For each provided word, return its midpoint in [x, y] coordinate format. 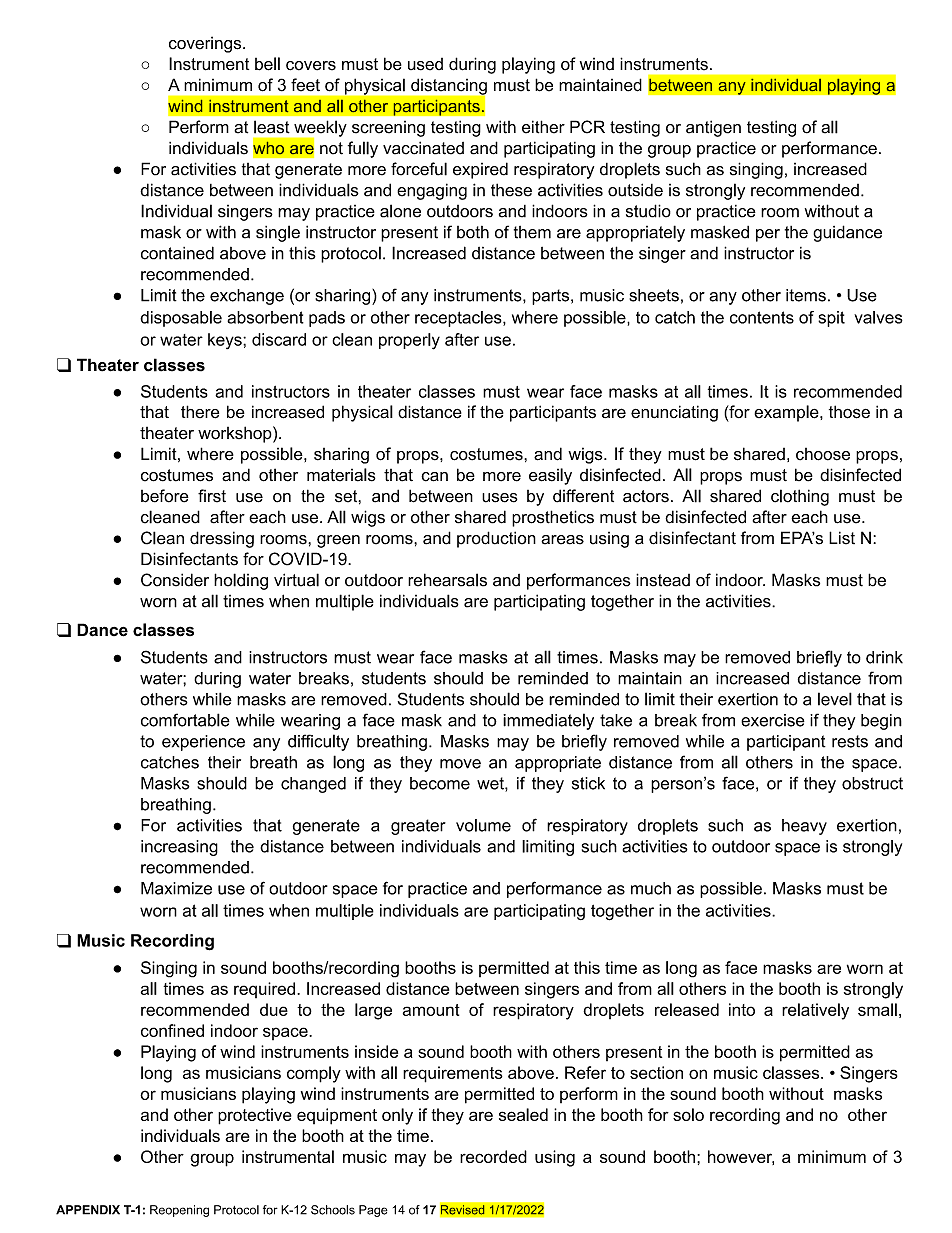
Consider [175, 580]
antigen [713, 128]
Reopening [179, 1211]
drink [884, 657]
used [425, 64]
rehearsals [447, 580]
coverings [206, 44]
